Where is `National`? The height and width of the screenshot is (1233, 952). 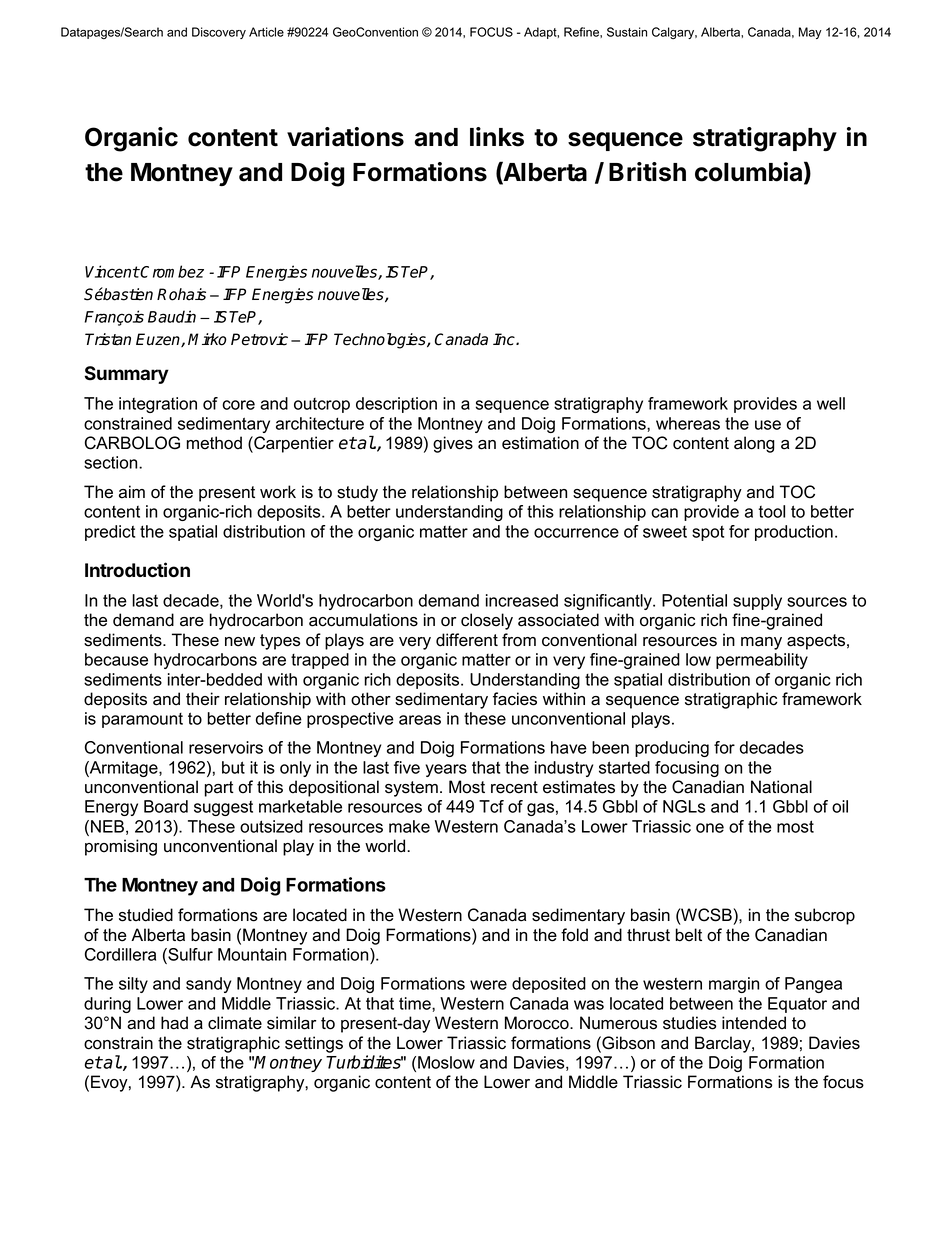
National is located at coordinates (781, 787).
